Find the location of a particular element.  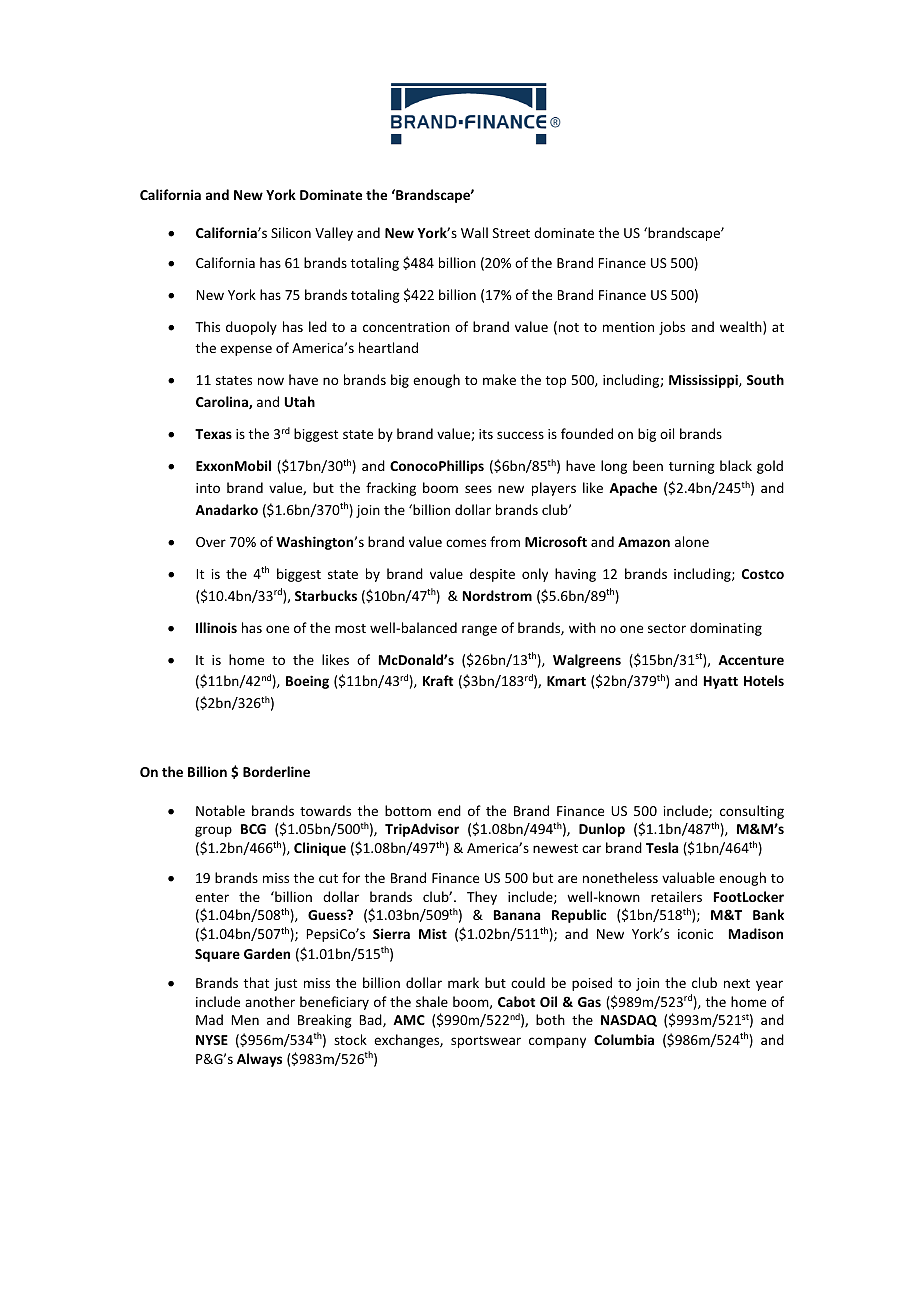

Wall is located at coordinates (474, 232).
